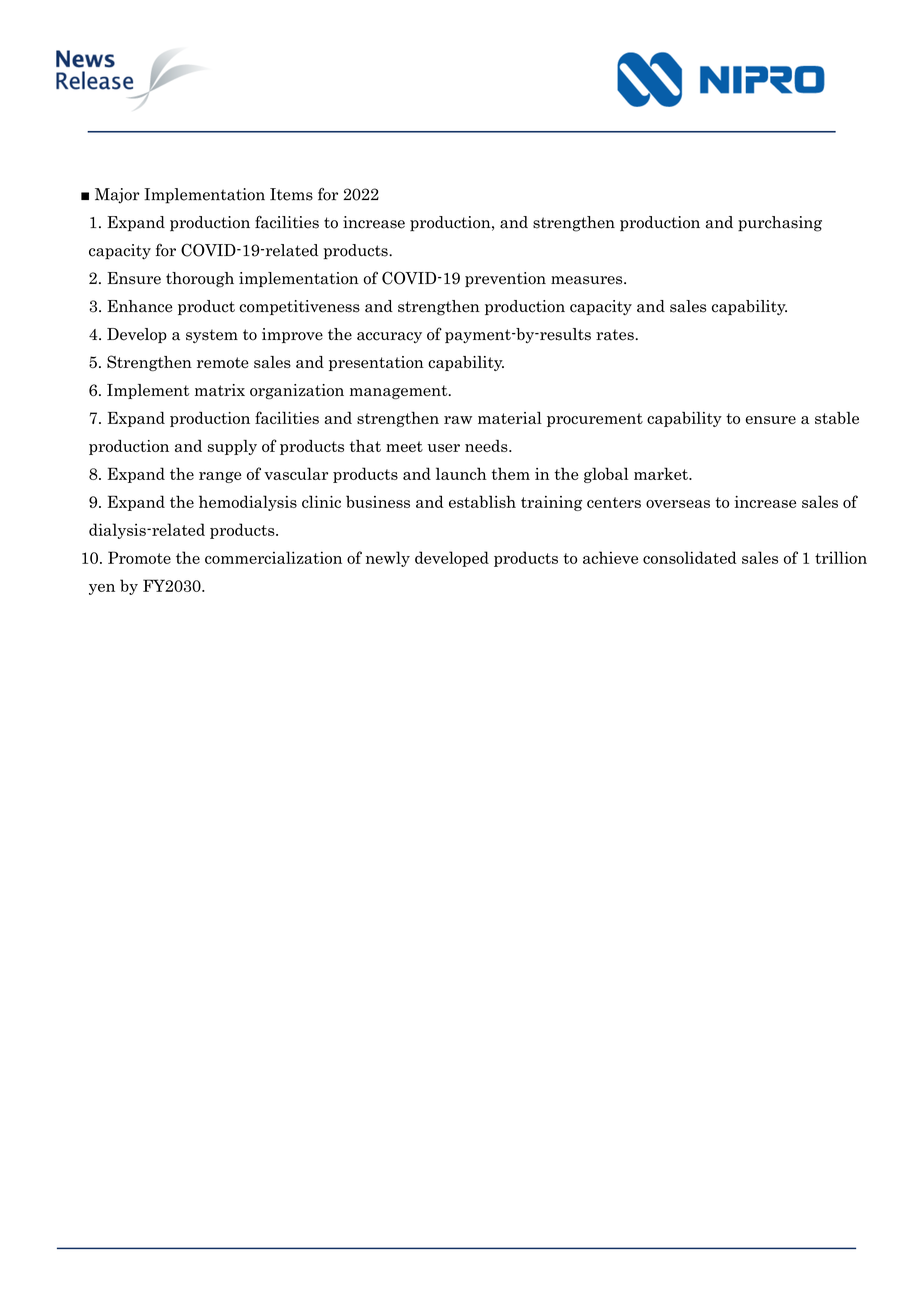 The height and width of the screenshot is (1308, 924). What do you see at coordinates (139, 557) in the screenshot?
I see `Promote` at bounding box center [139, 557].
